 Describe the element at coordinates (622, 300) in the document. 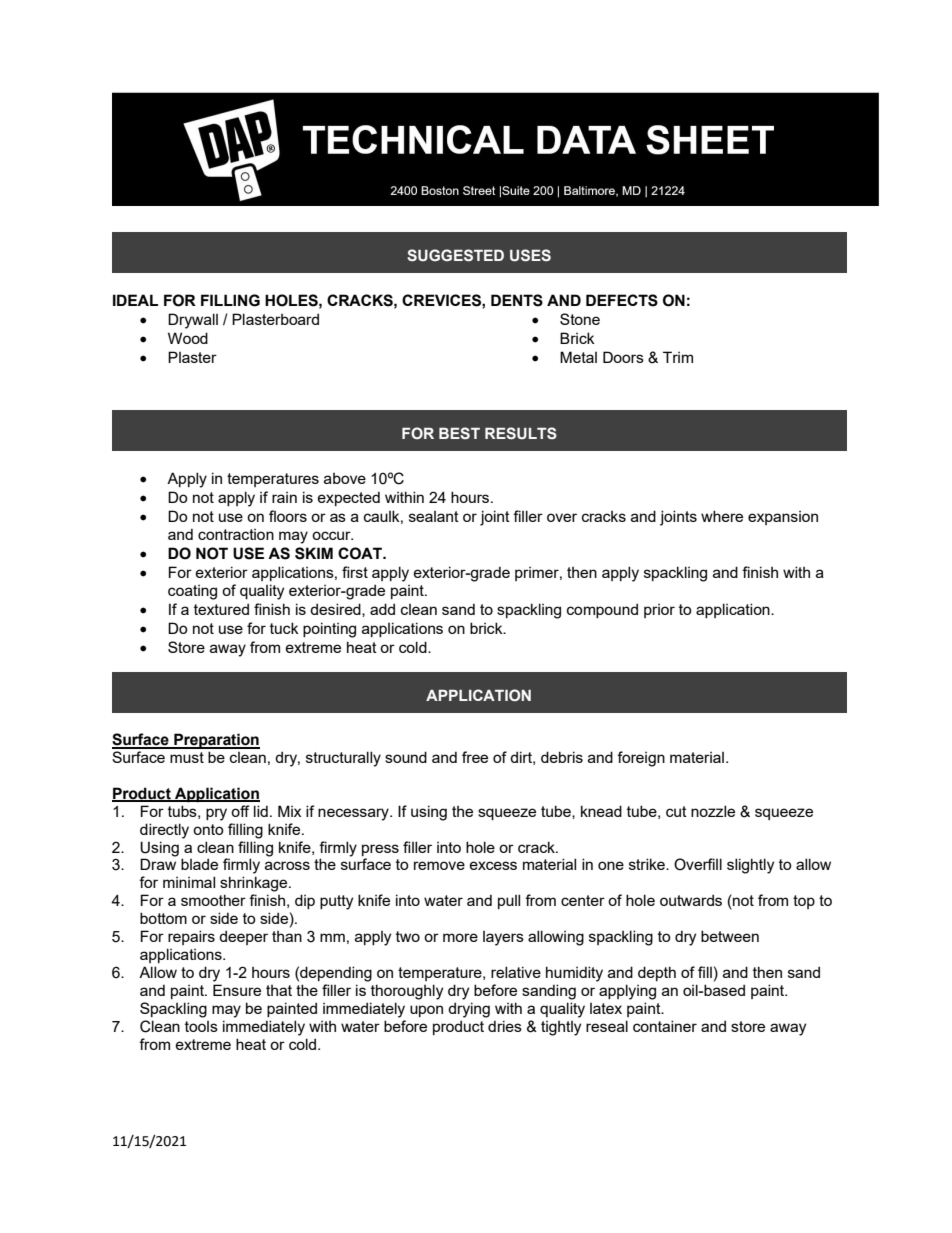

I see `DEFECTS` at that location.
